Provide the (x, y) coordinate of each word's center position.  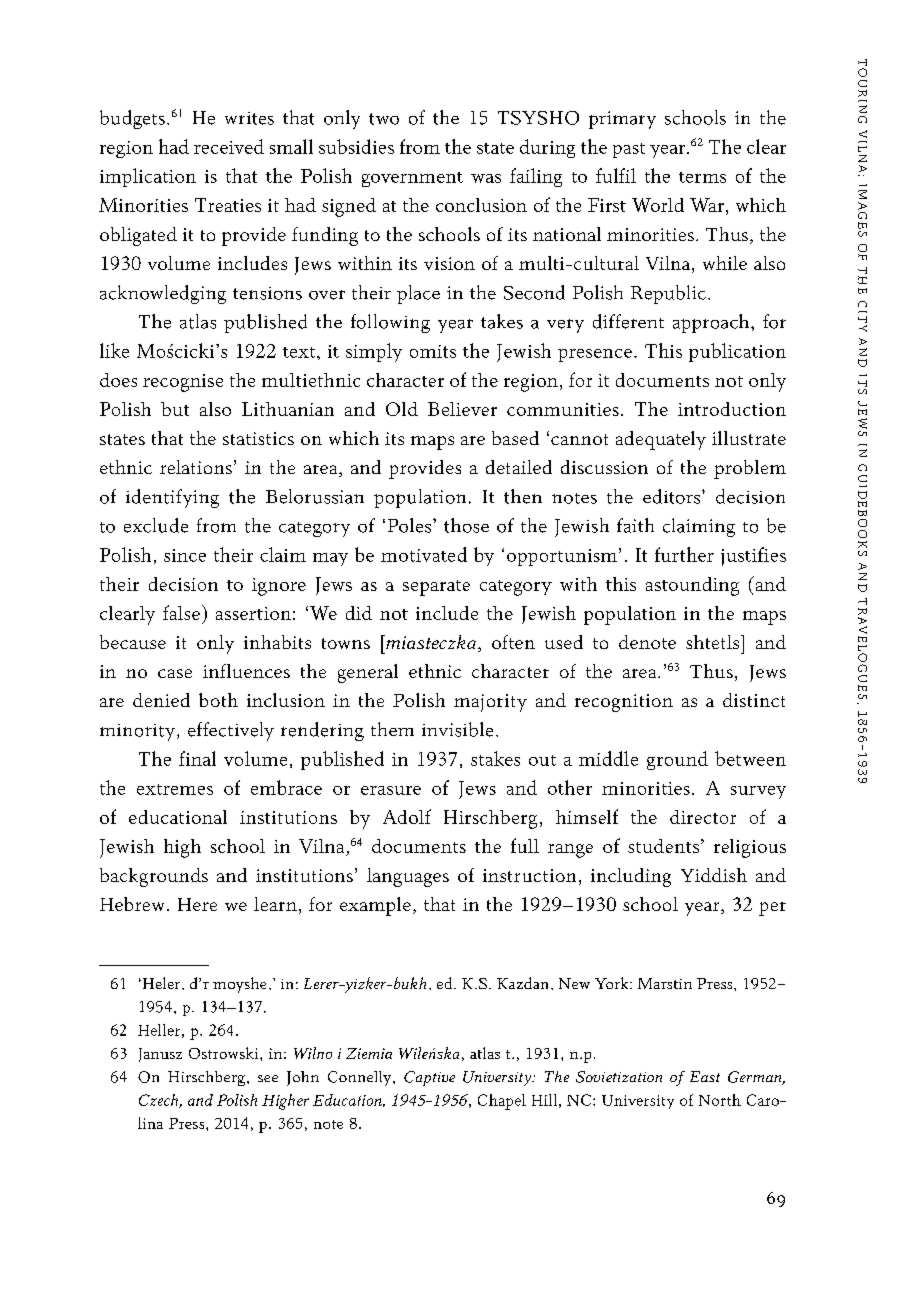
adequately (661, 440)
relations (196, 467)
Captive (429, 1078)
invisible (457, 729)
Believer (462, 409)
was (486, 178)
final (197, 758)
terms (702, 177)
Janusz (160, 1055)
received (229, 146)
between (750, 758)
